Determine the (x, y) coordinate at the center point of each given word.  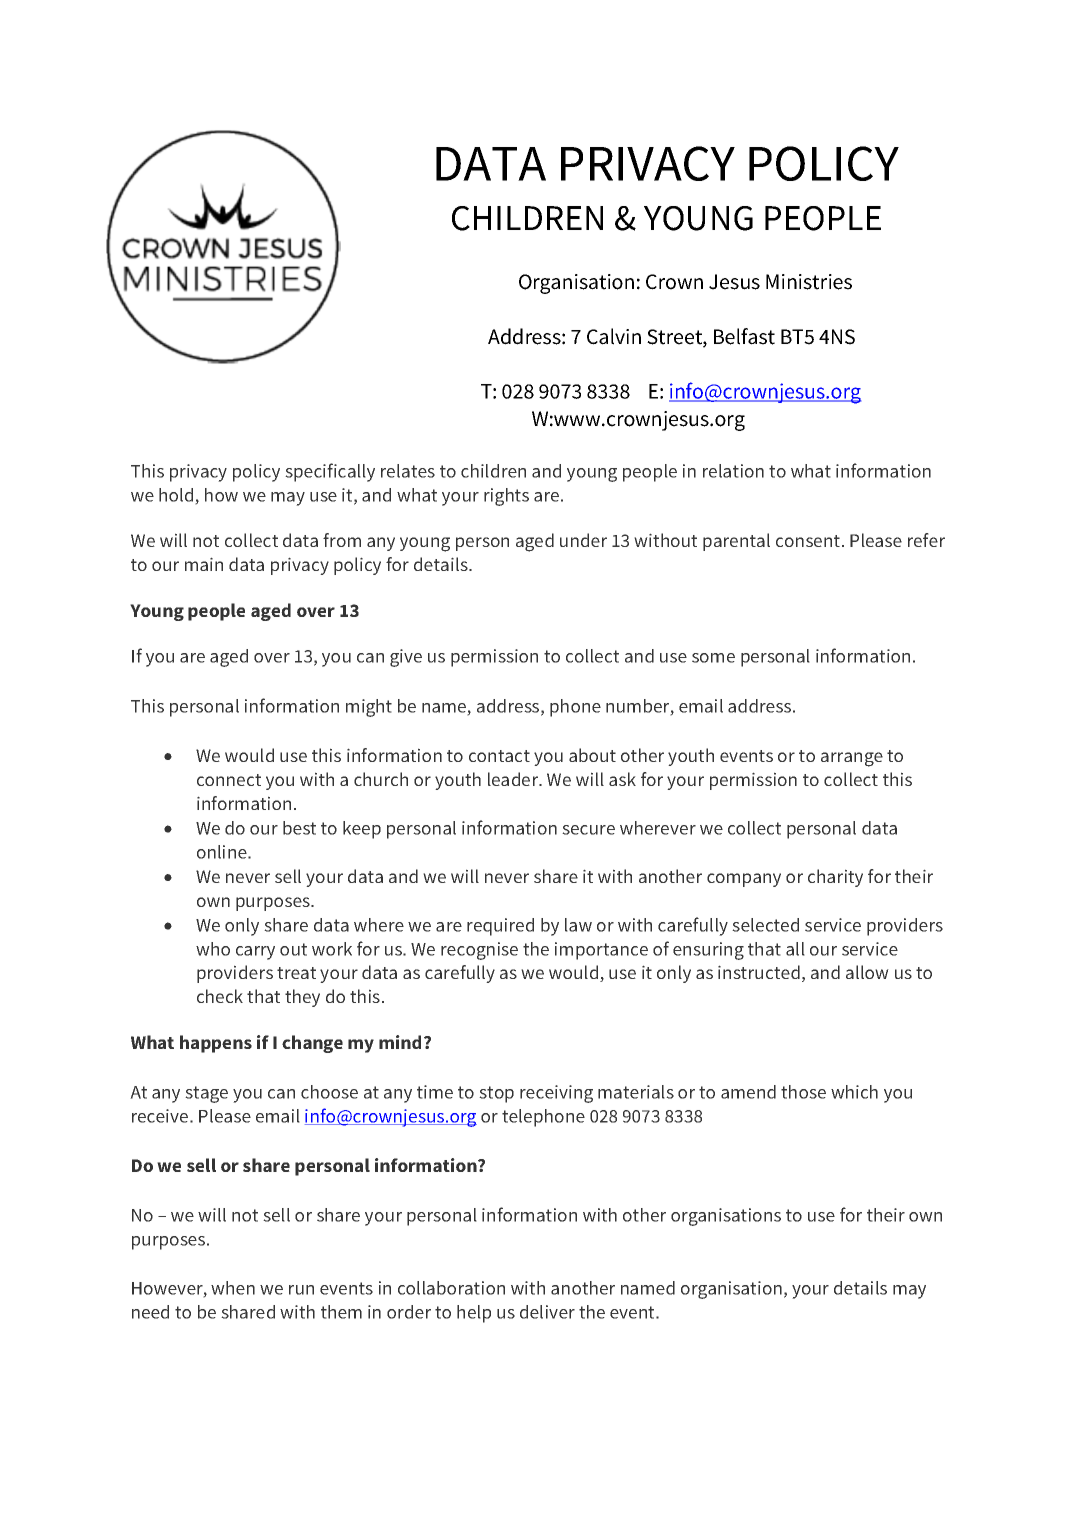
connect (229, 780)
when (233, 1288)
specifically (330, 472)
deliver (547, 1312)
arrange (852, 759)
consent (808, 541)
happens (216, 1044)
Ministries (809, 282)
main (204, 564)
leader (514, 779)
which (854, 1092)
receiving (556, 1094)
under (583, 540)
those (803, 1092)
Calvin (614, 336)
